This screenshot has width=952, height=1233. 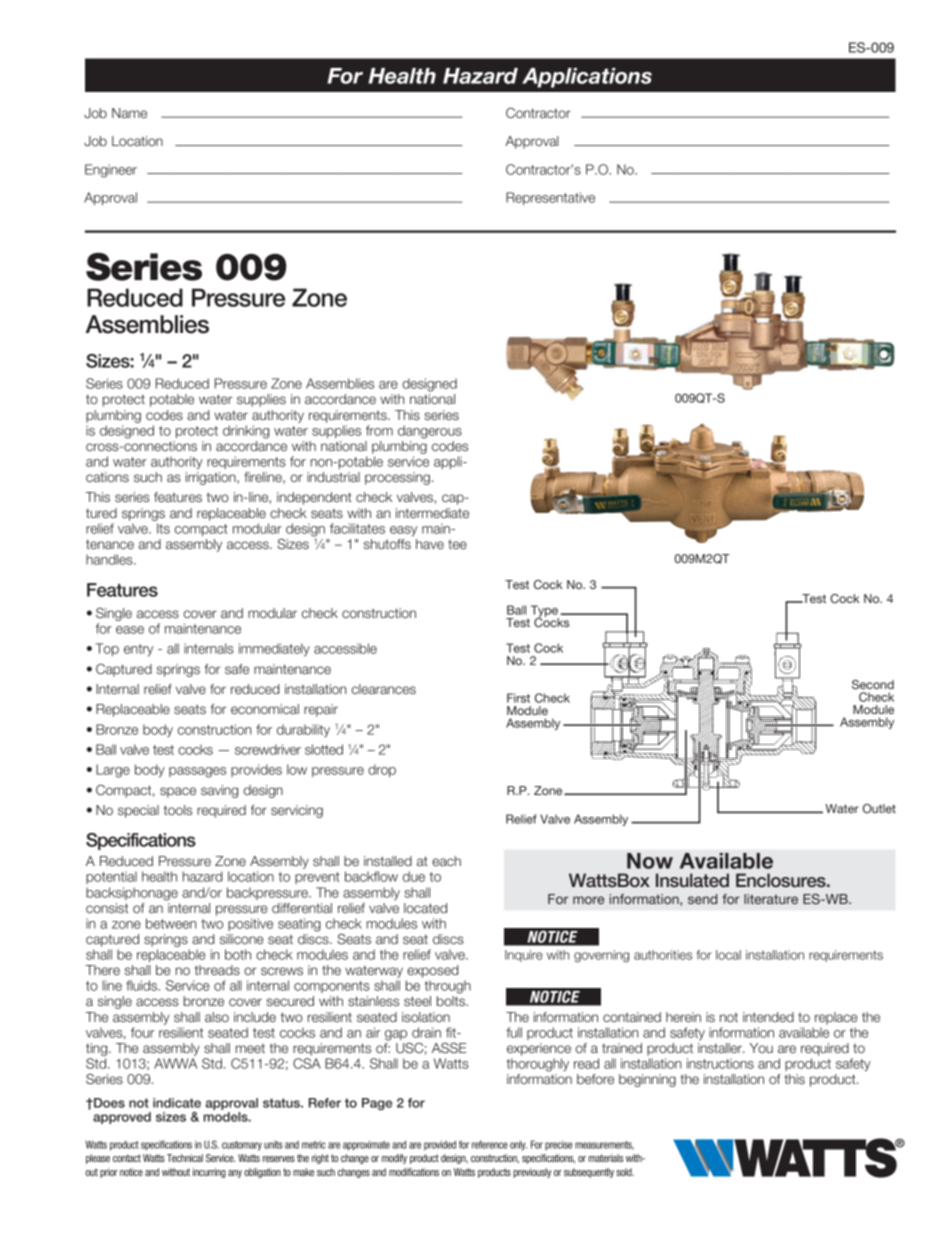 I want to click on dangerous, so click(x=430, y=432).
